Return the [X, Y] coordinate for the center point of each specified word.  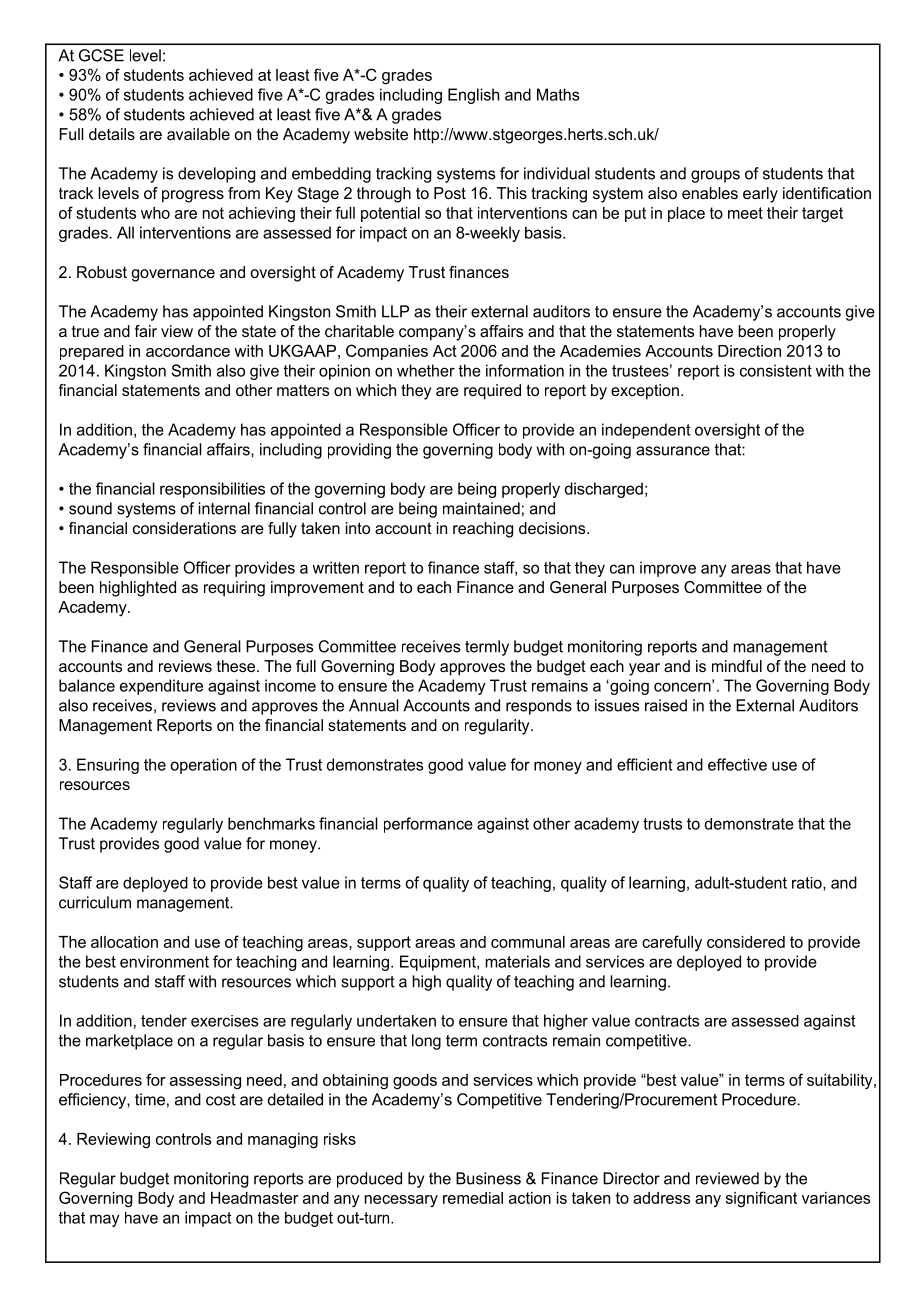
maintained [481, 508]
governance [173, 275]
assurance [673, 451]
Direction [749, 351]
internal [224, 508]
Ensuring [108, 766]
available [198, 134]
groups [715, 176]
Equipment [439, 963]
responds [539, 707]
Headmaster [254, 1198]
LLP [395, 311]
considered [746, 942]
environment [164, 961]
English [473, 96]
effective [737, 764]
